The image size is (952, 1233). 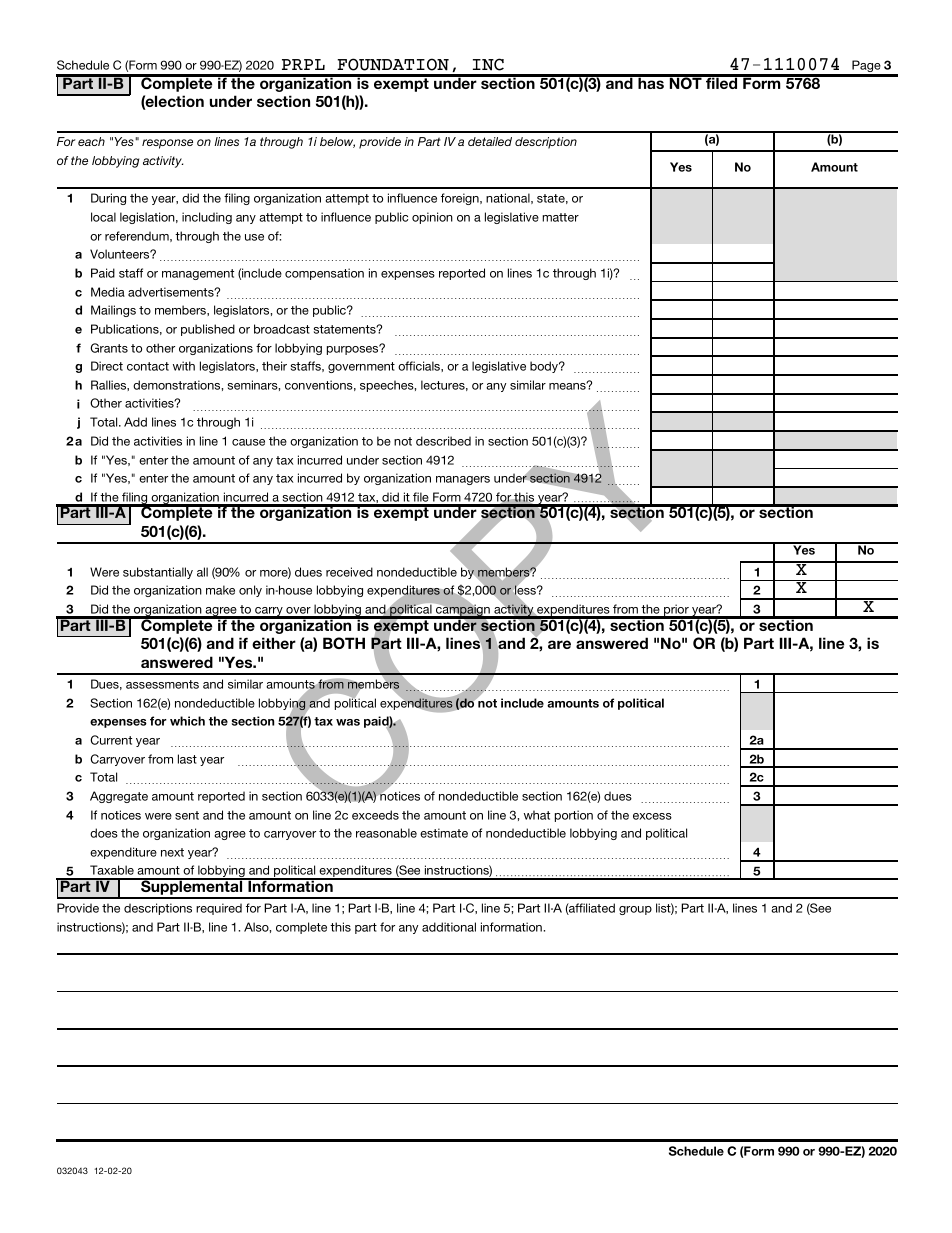 What do you see at coordinates (219, 909) in the screenshot?
I see `required` at bounding box center [219, 909].
